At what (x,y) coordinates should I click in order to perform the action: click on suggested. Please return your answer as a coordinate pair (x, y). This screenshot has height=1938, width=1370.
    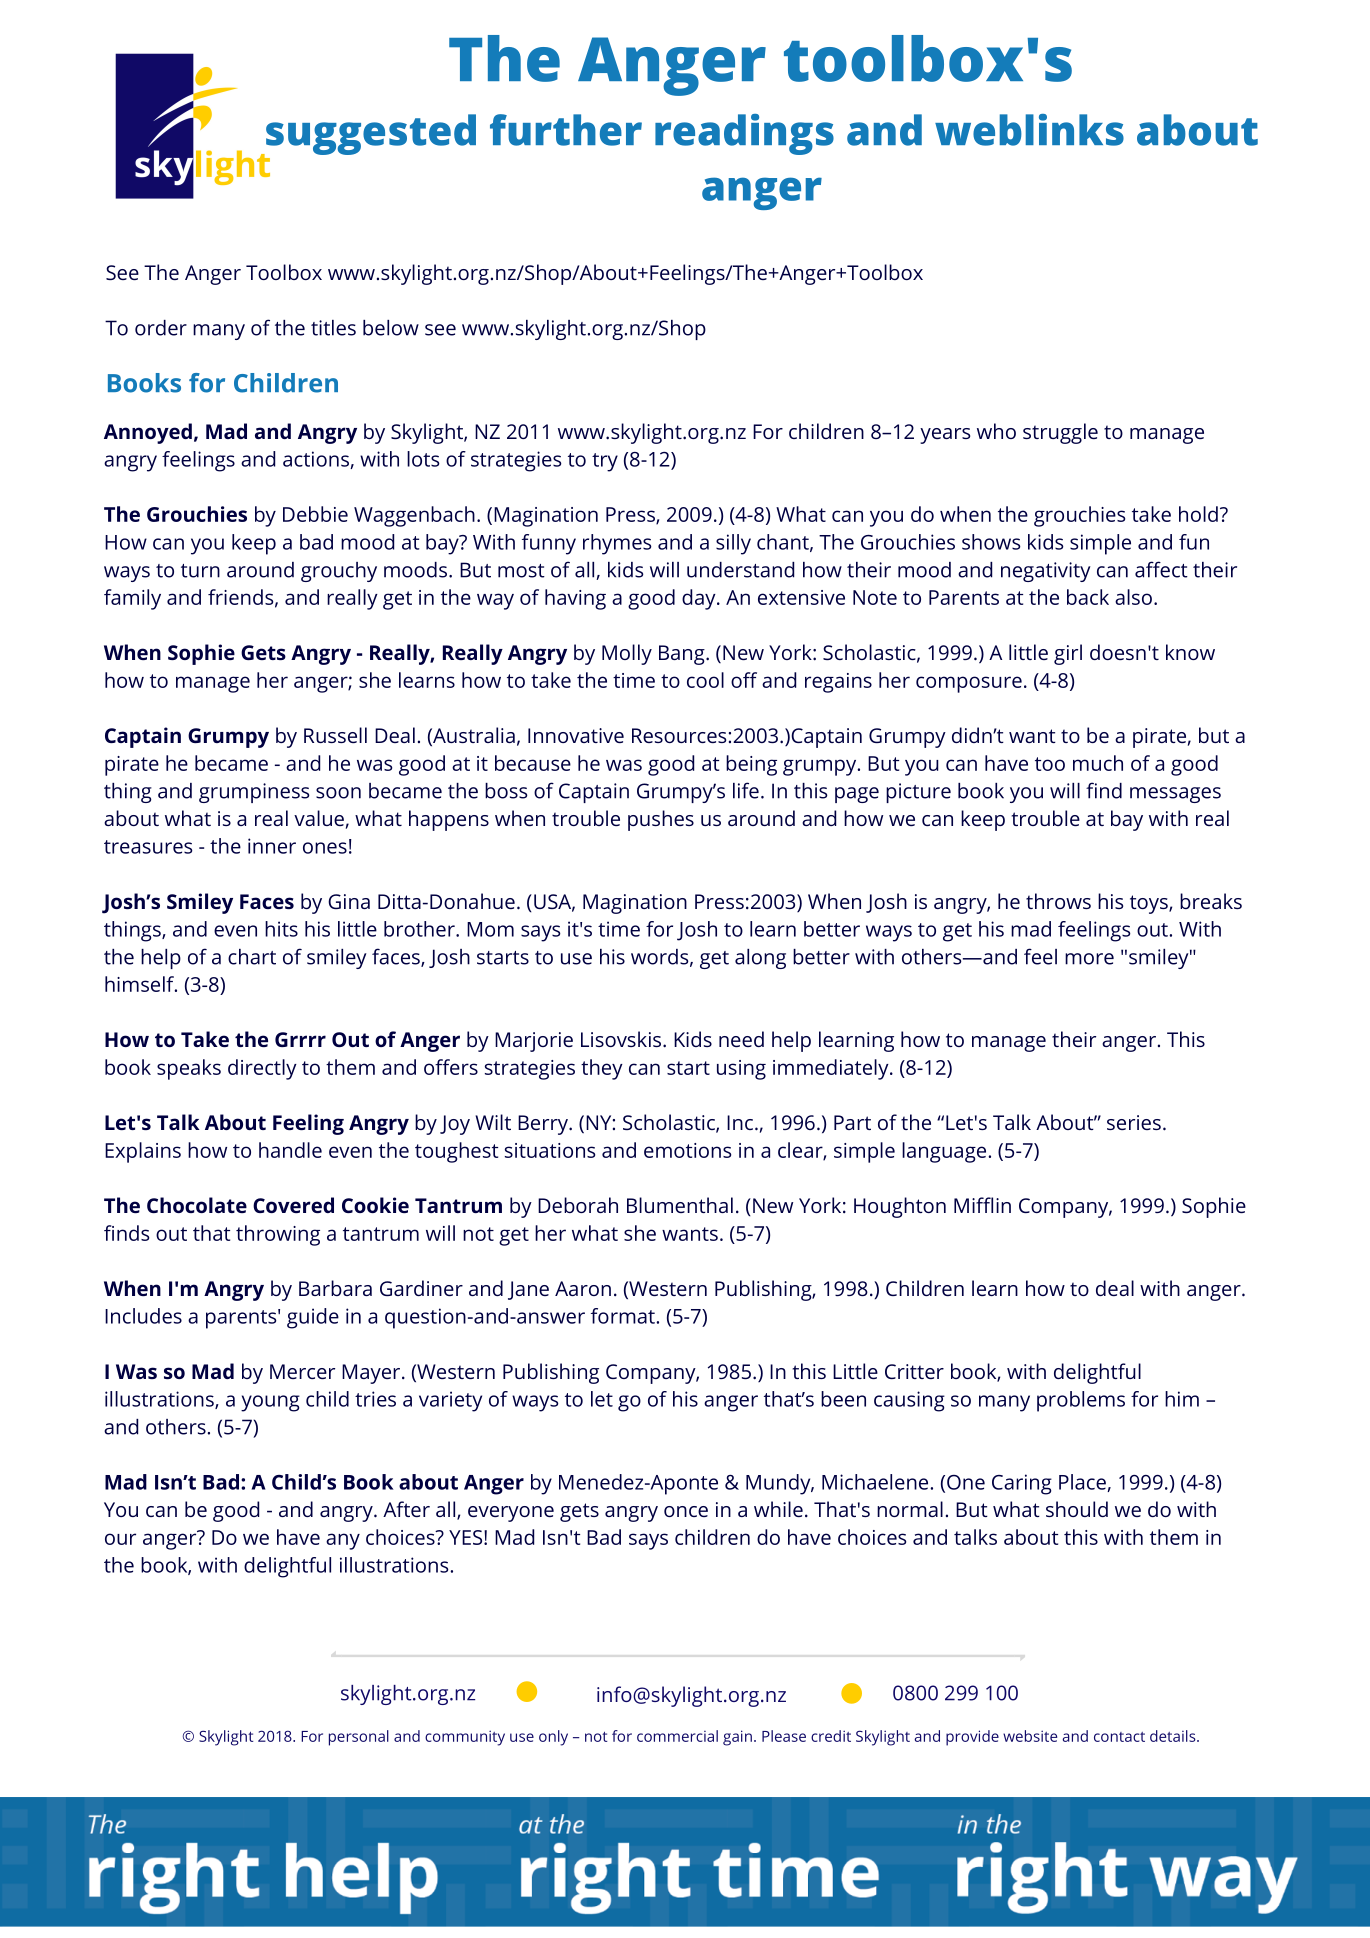
    Looking at the image, I should click on (370, 135).
